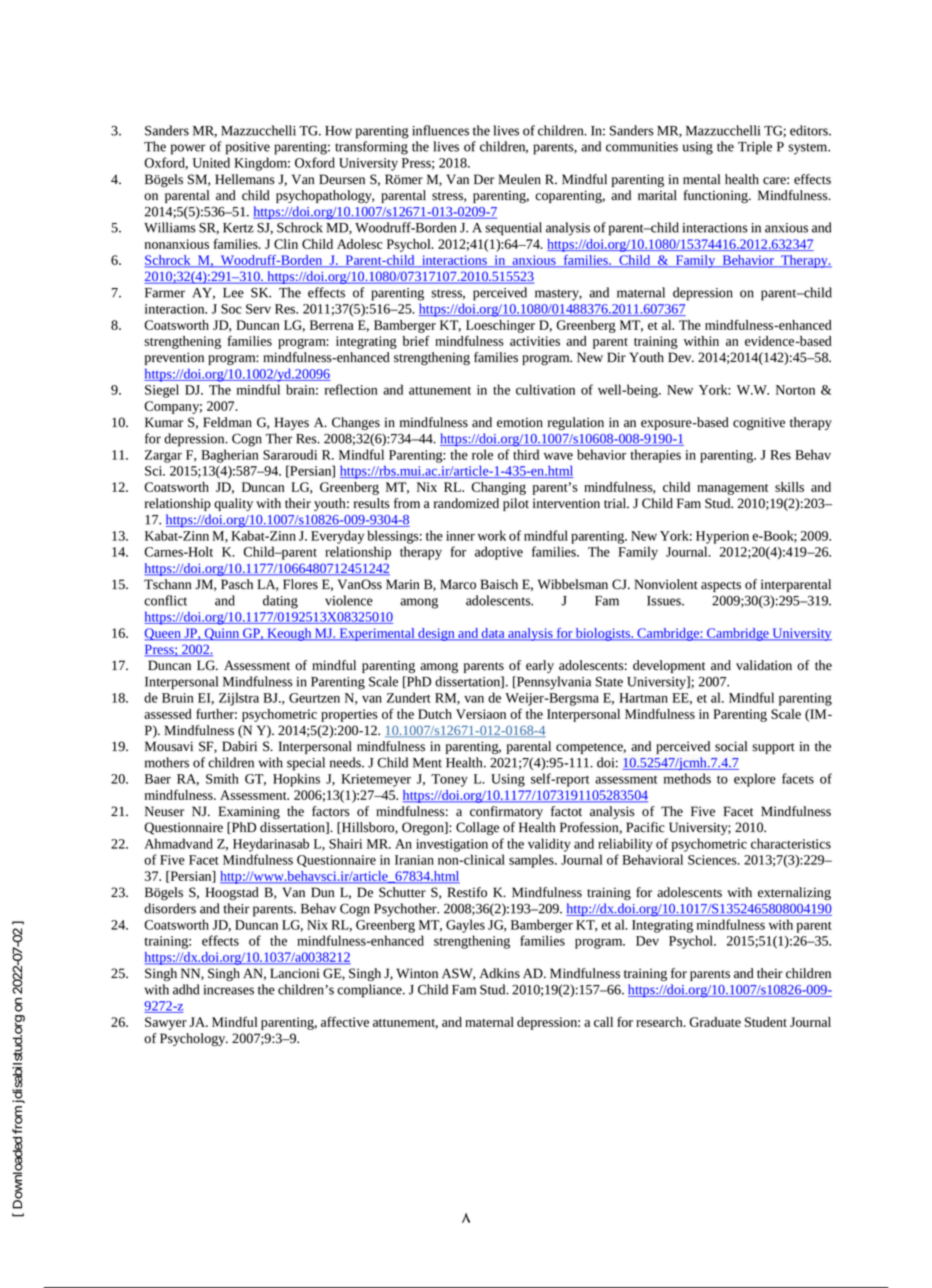  I want to click on positive, so click(248, 148).
